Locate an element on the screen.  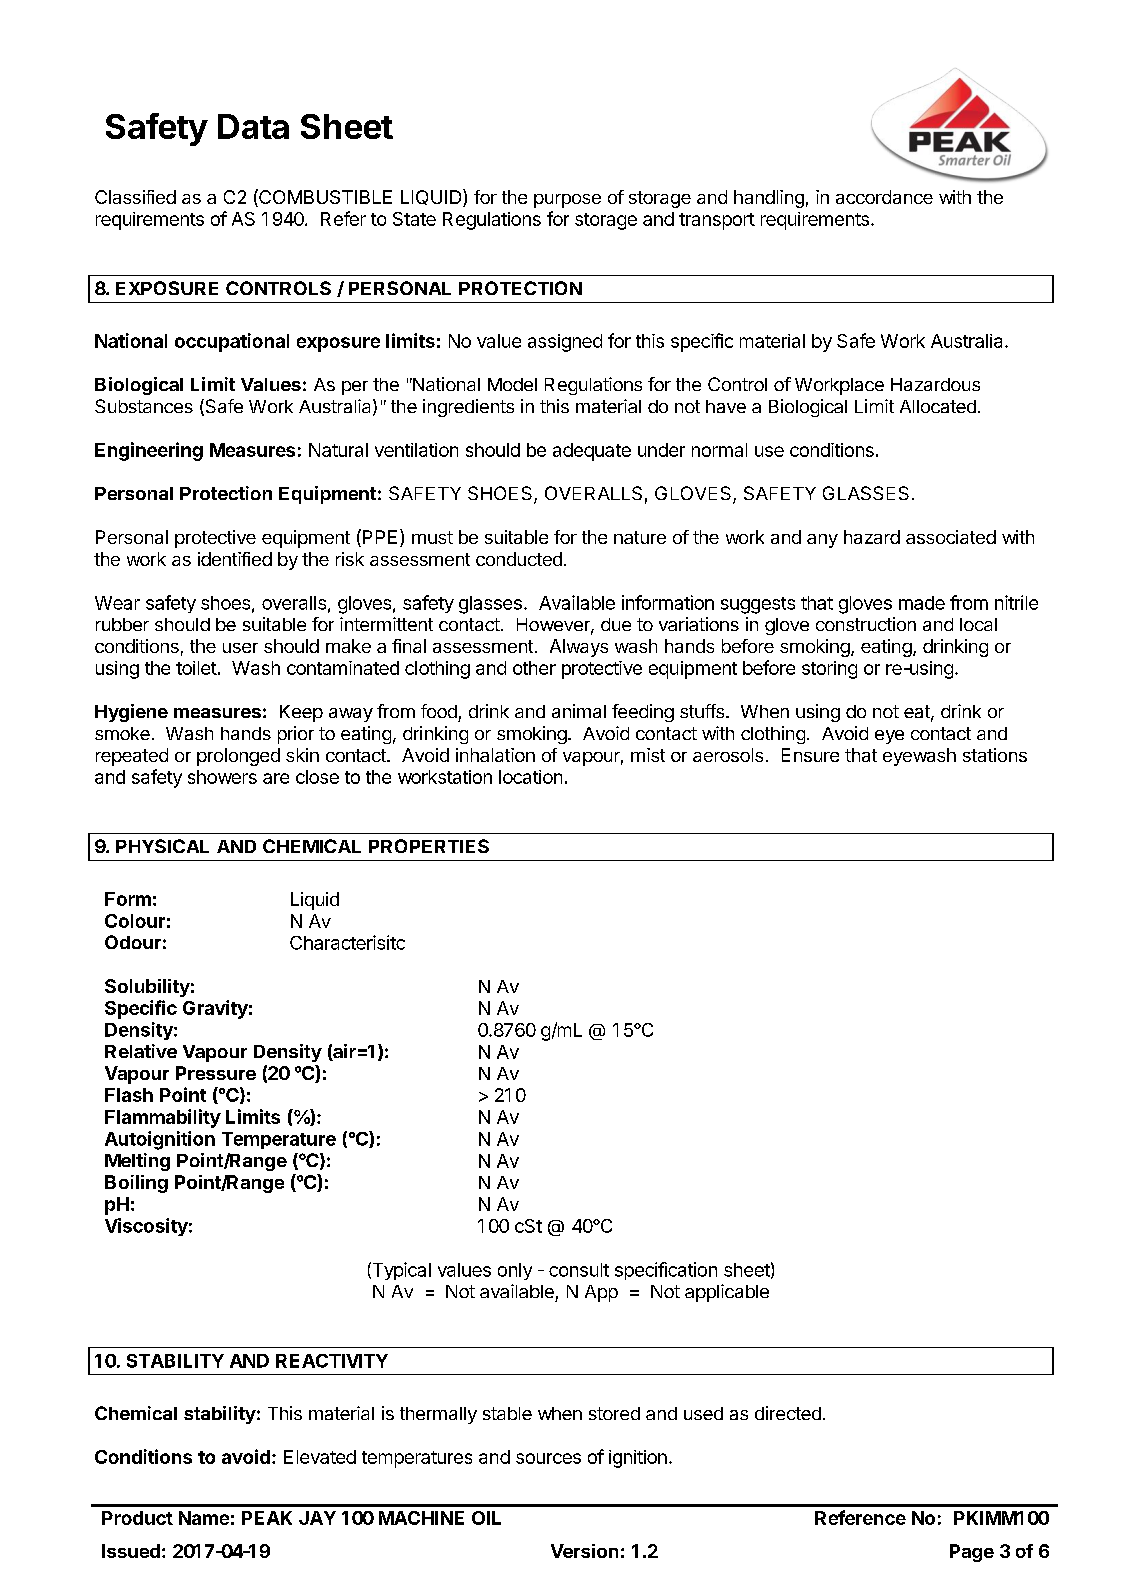
accordance is located at coordinates (884, 197).
